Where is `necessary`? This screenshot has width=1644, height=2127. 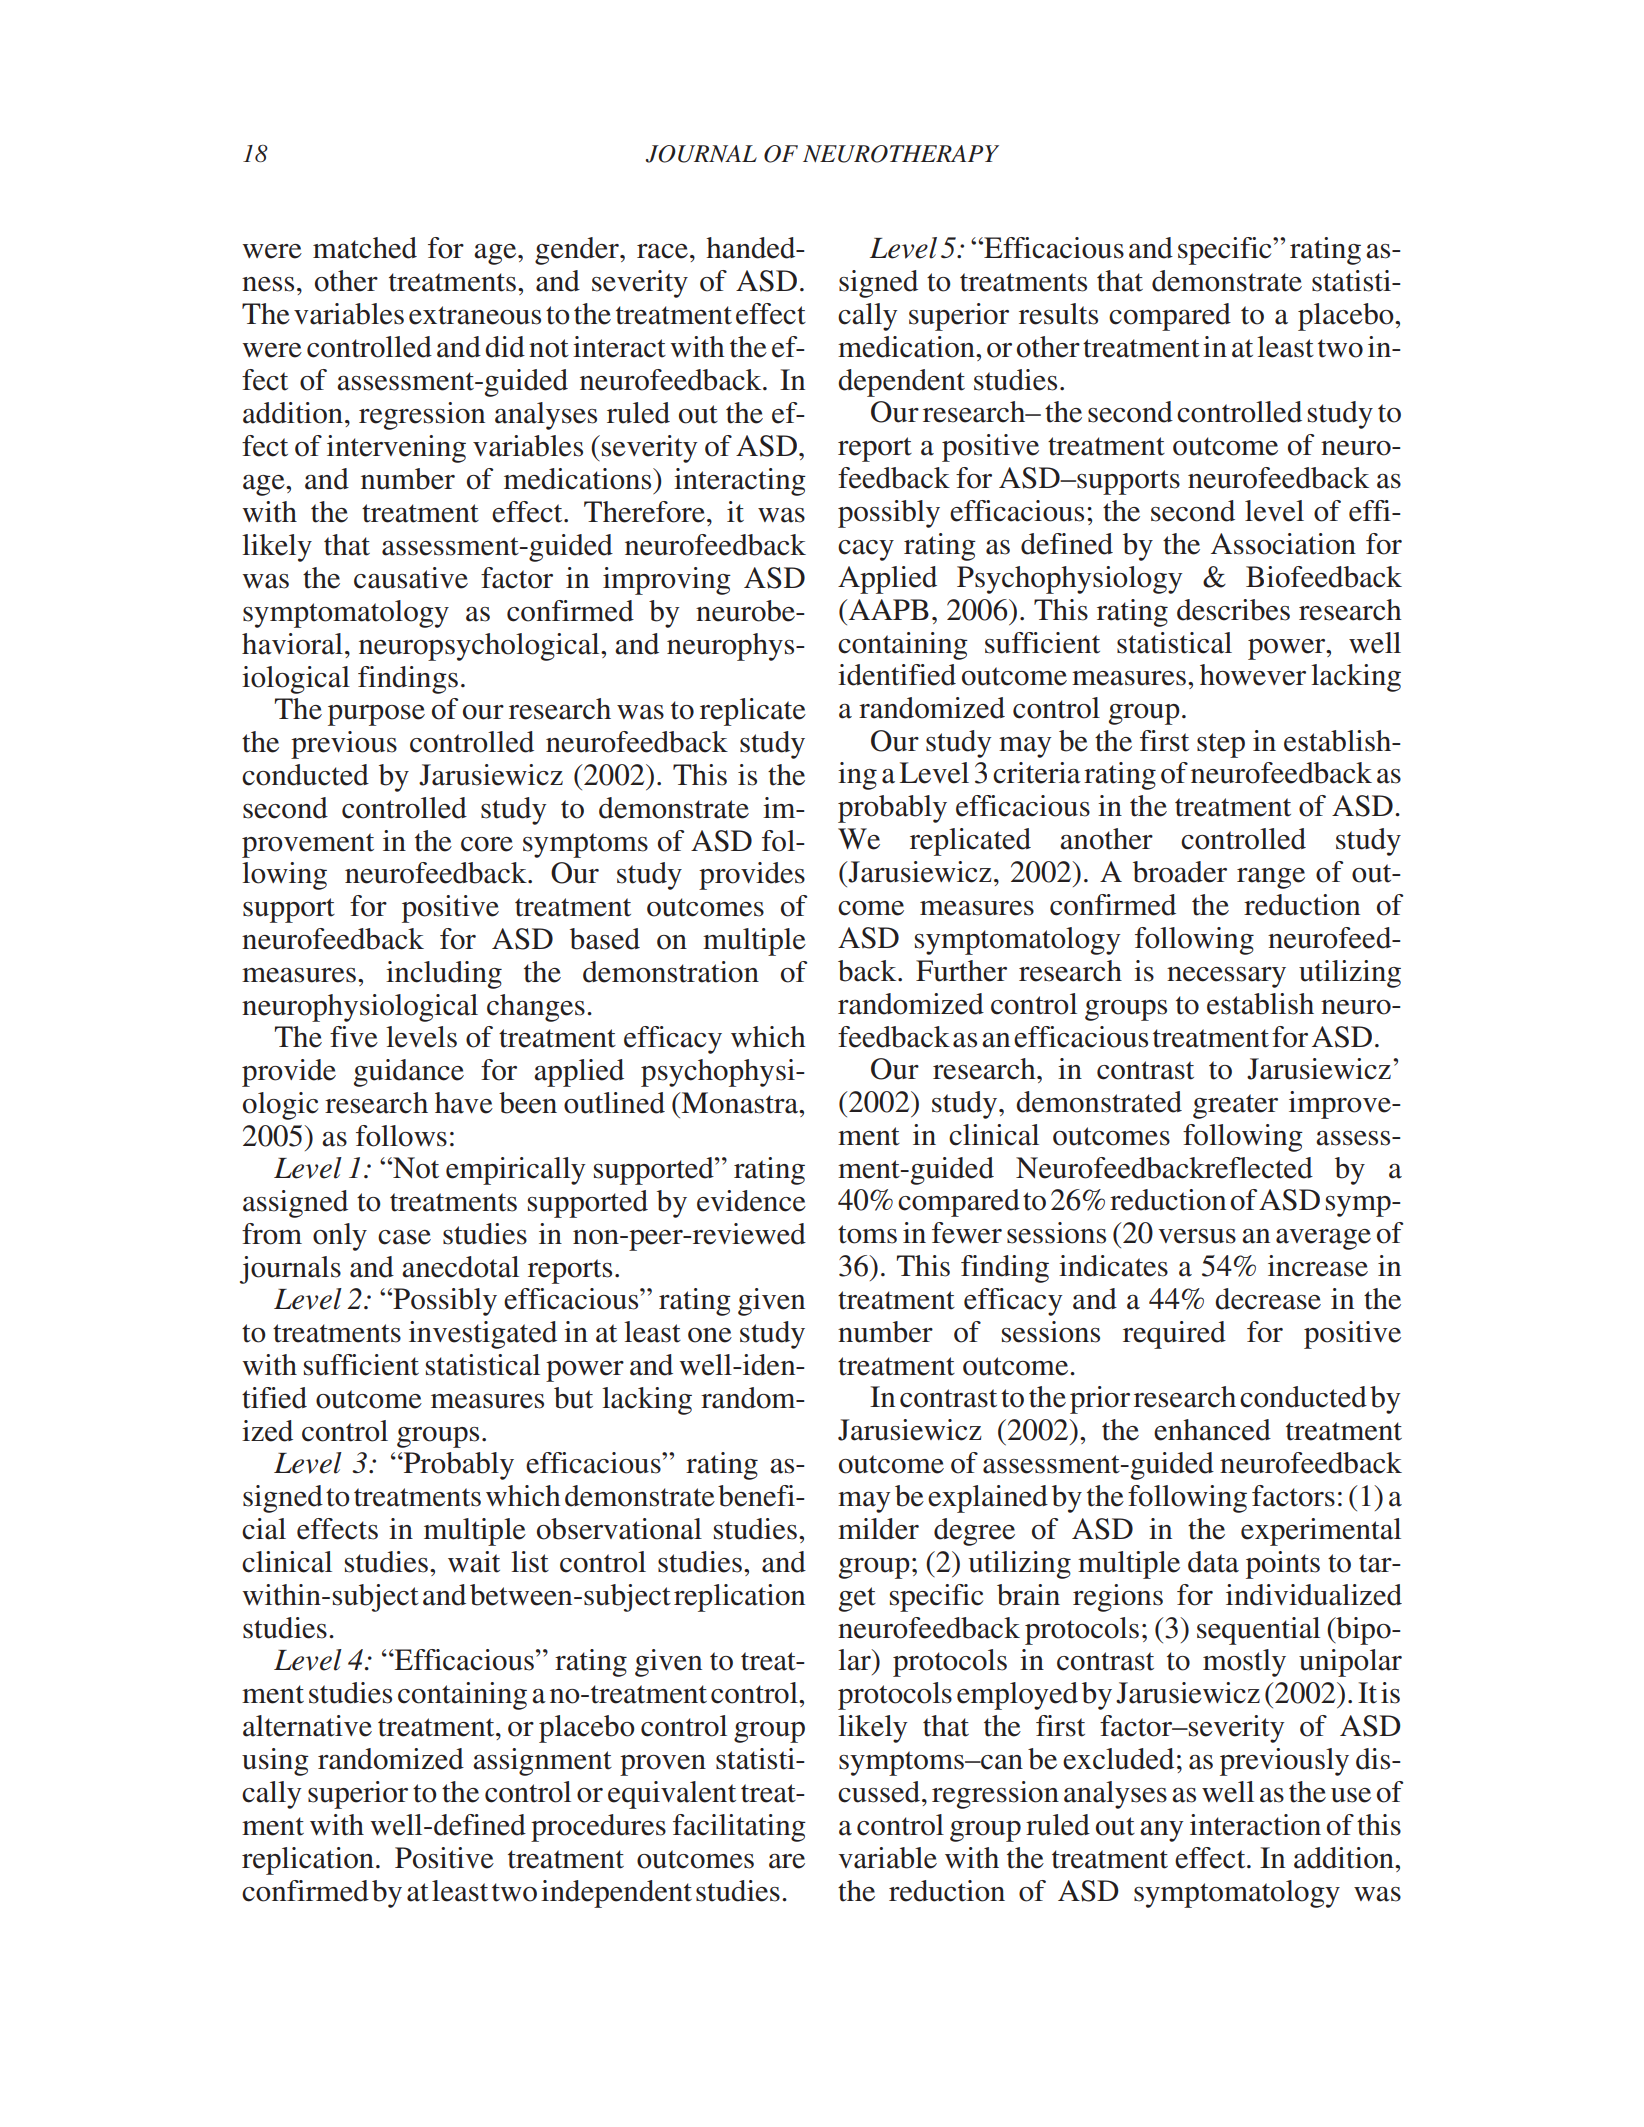 necessary is located at coordinates (1226, 977).
